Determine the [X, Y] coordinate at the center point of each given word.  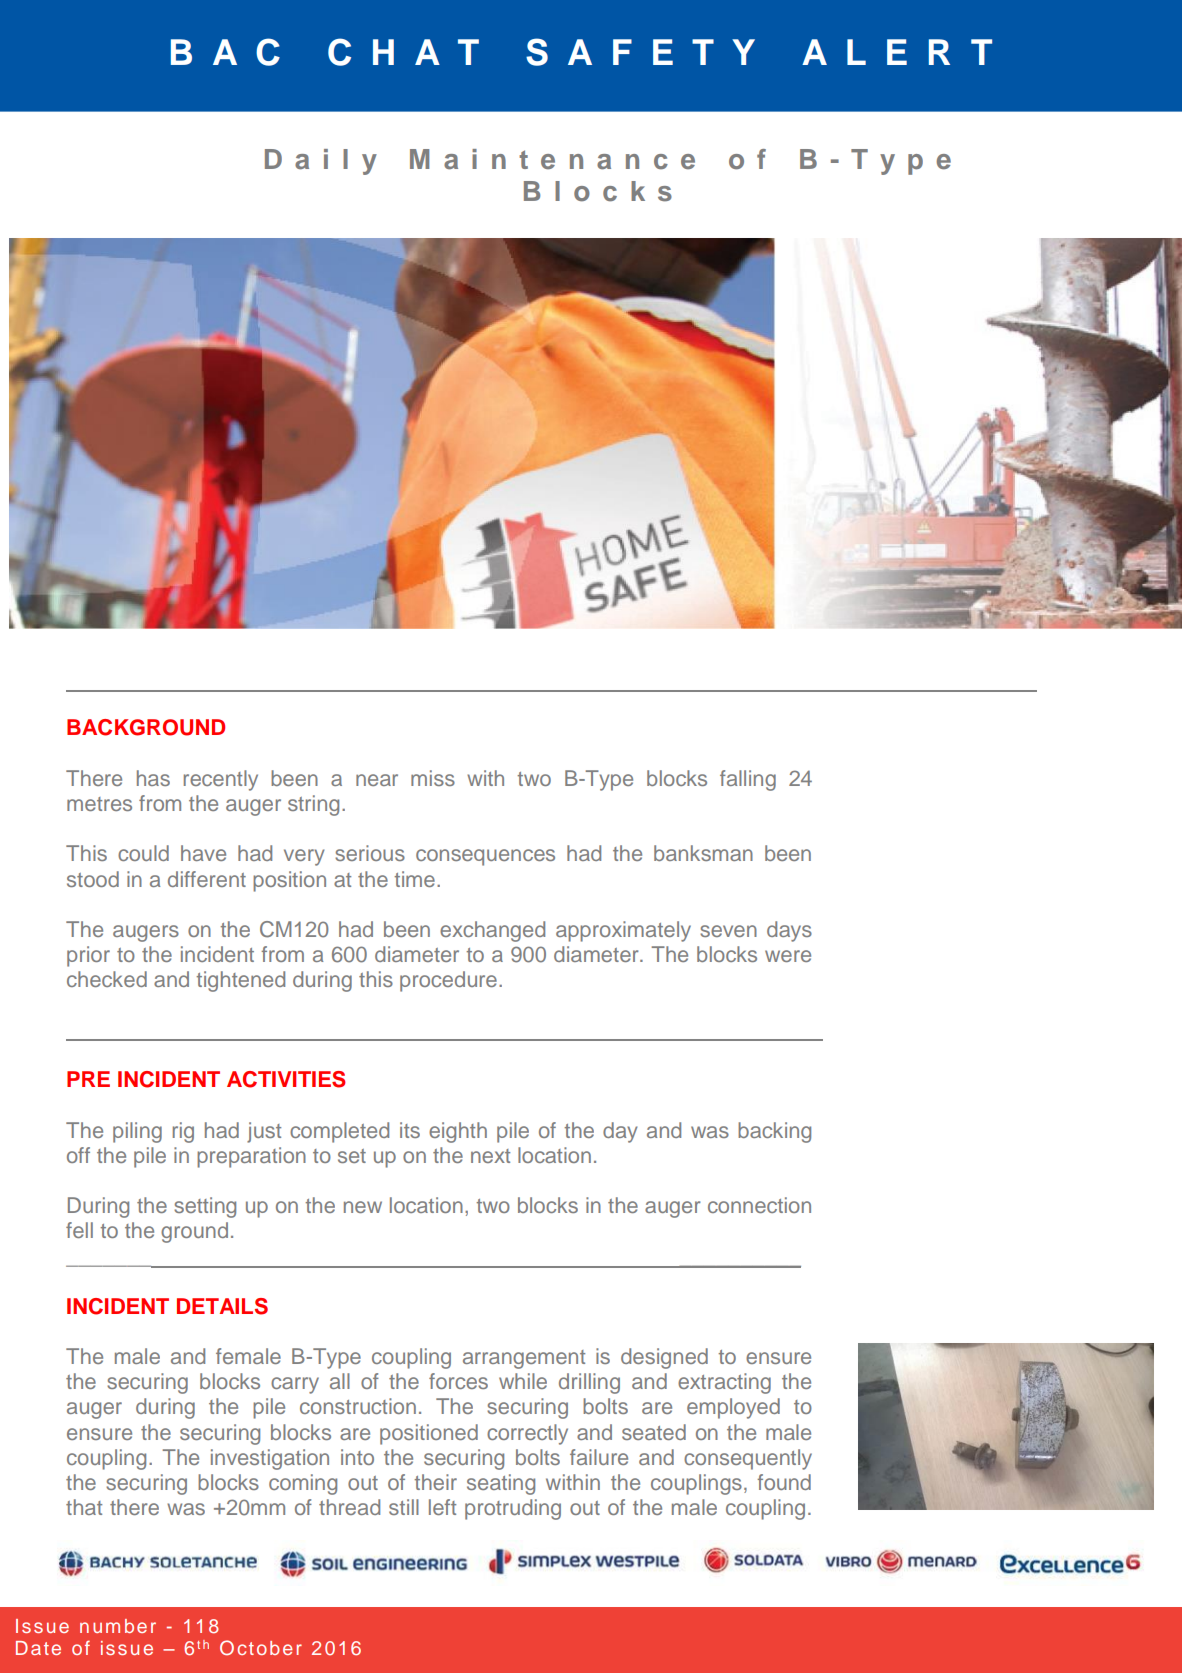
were [788, 956]
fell [79, 1230]
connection [759, 1205]
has [153, 778]
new [363, 1207]
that [84, 1507]
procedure [448, 981]
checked [107, 979]
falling [748, 780]
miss [433, 778]
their [435, 1482]
